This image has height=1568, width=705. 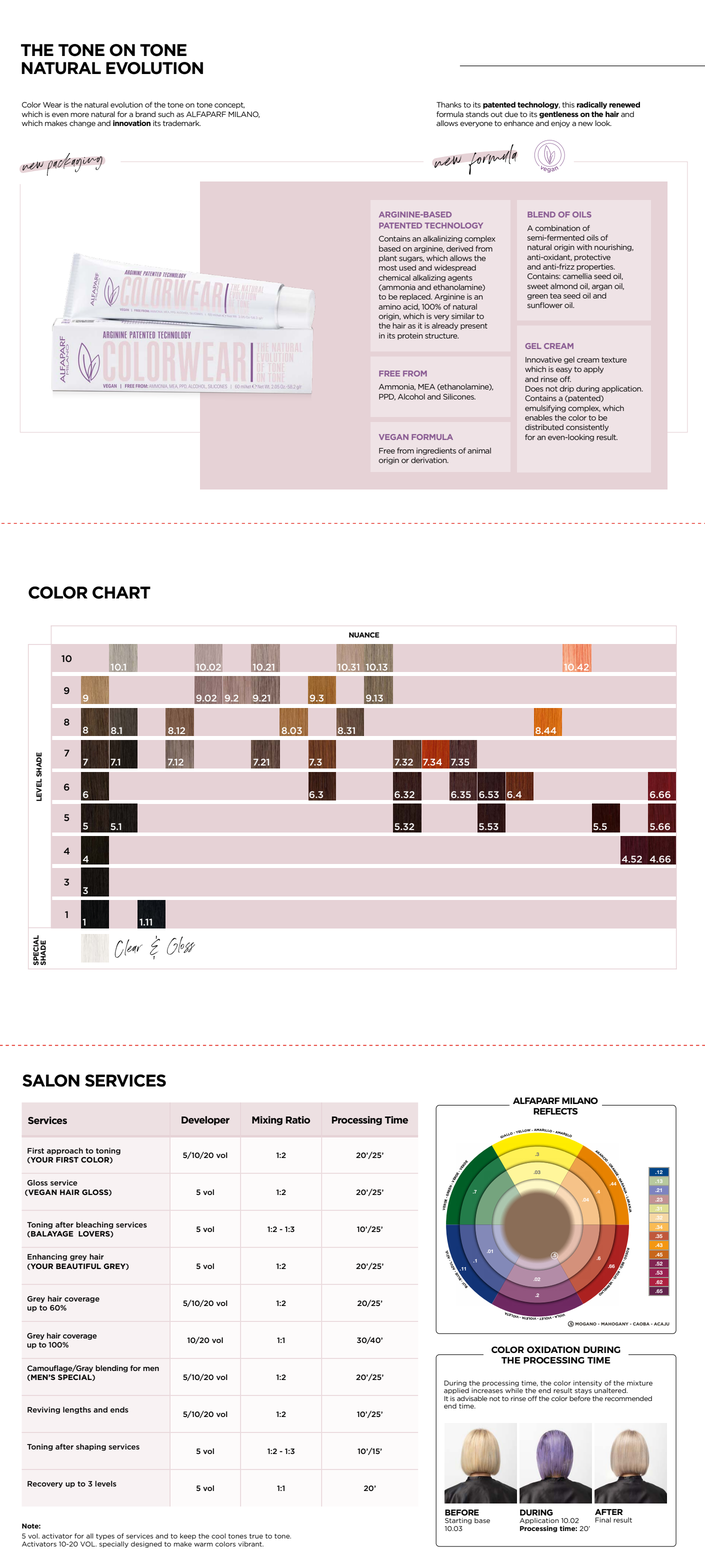 I want to click on most, so click(x=388, y=268).
